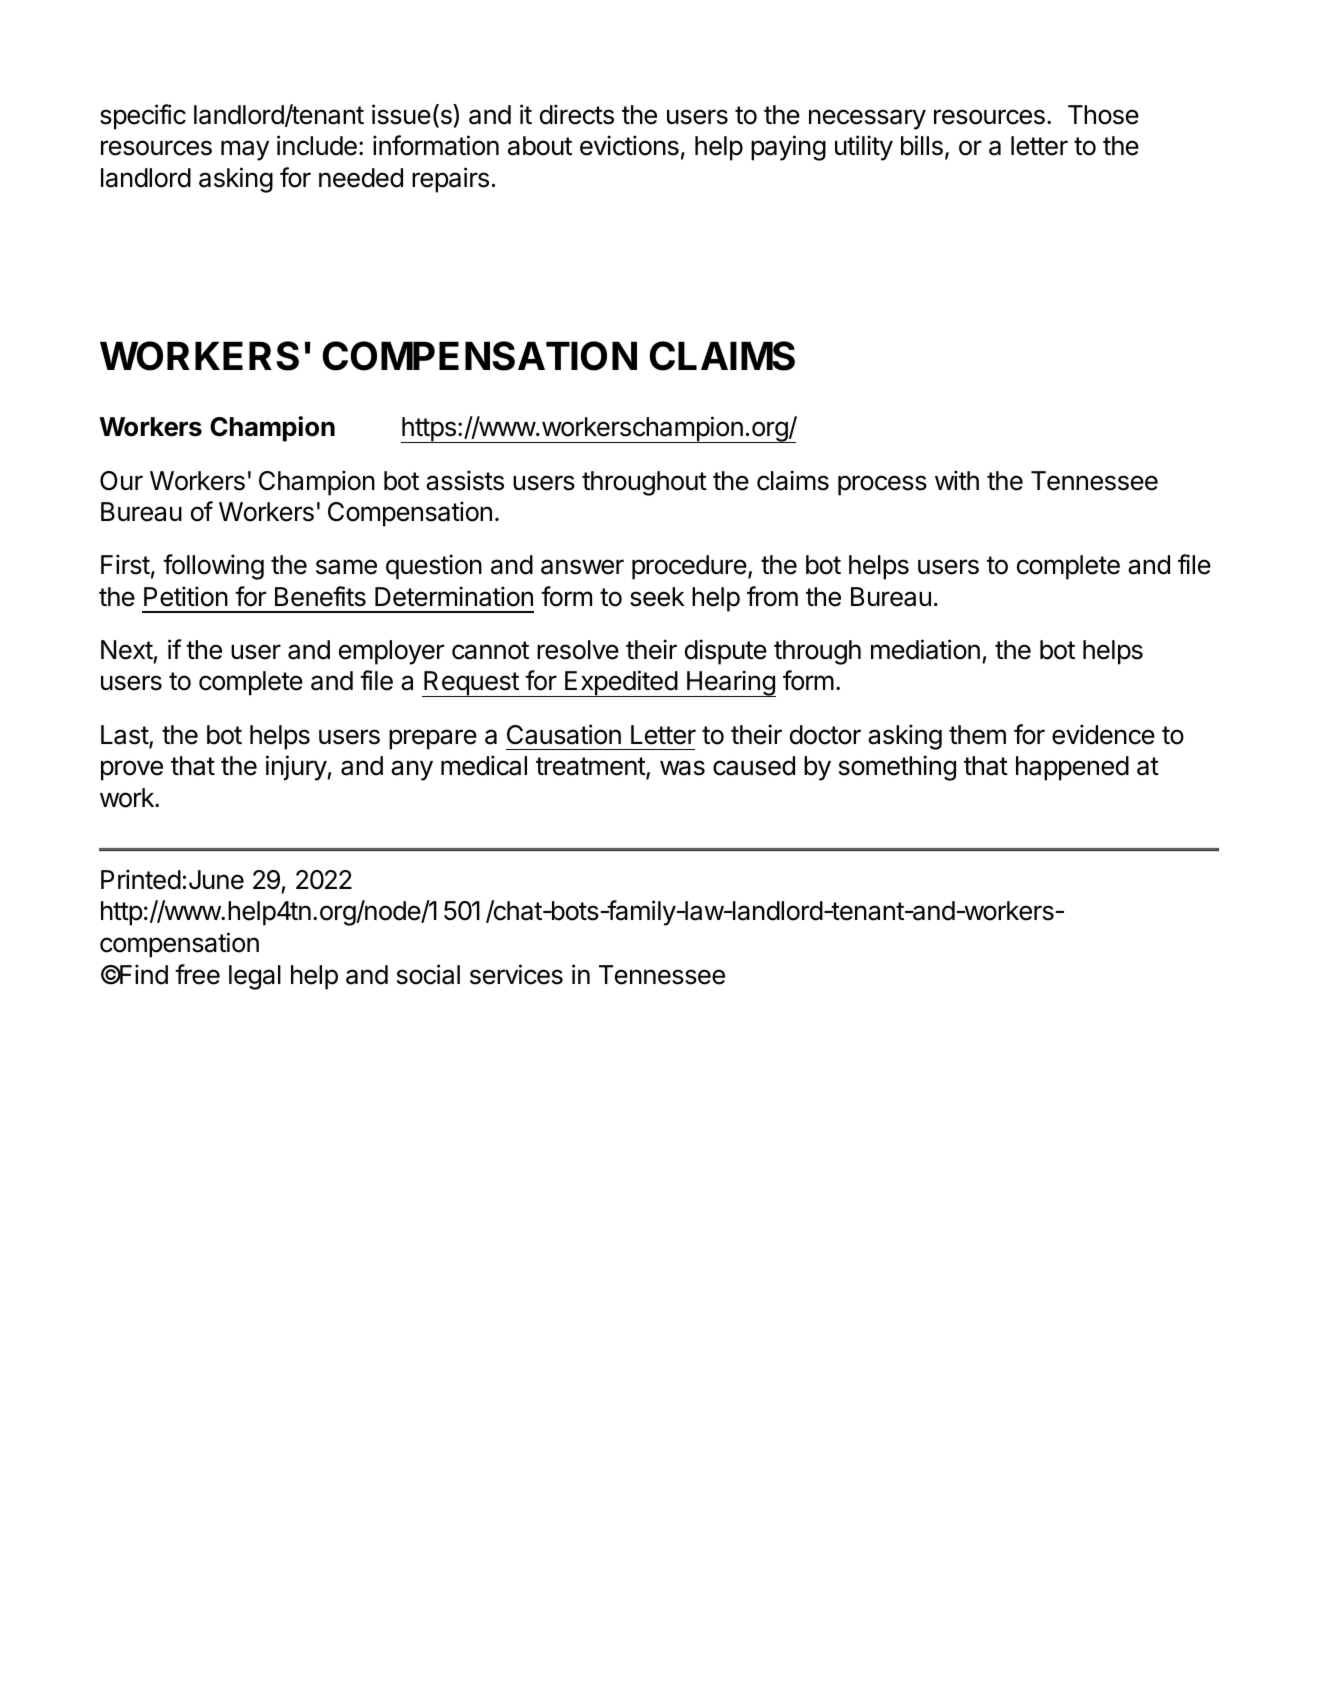 This page has width=1318, height=1706. Describe the element at coordinates (957, 480) in the page. I see `with` at that location.
